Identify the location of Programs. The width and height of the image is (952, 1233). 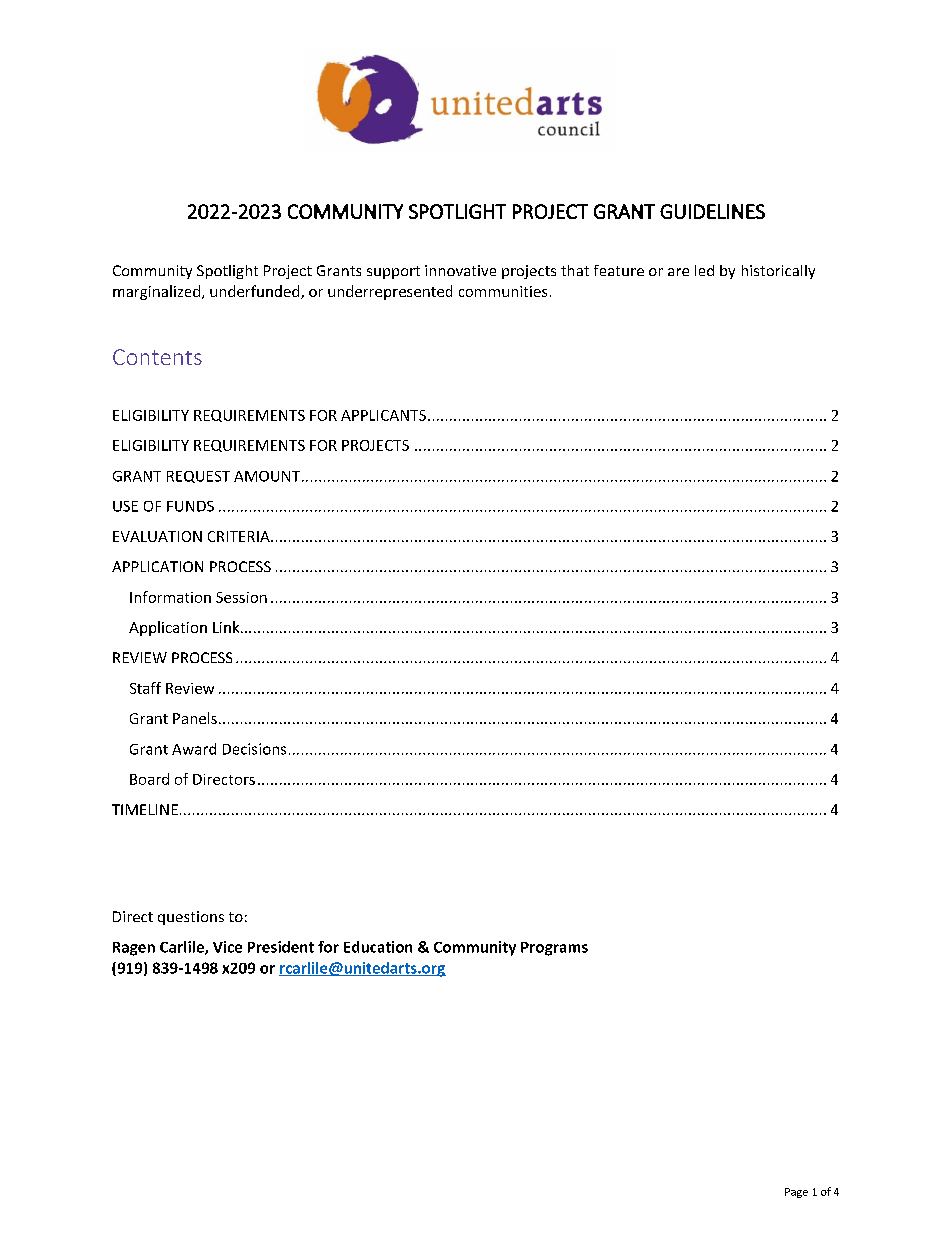
(554, 949).
